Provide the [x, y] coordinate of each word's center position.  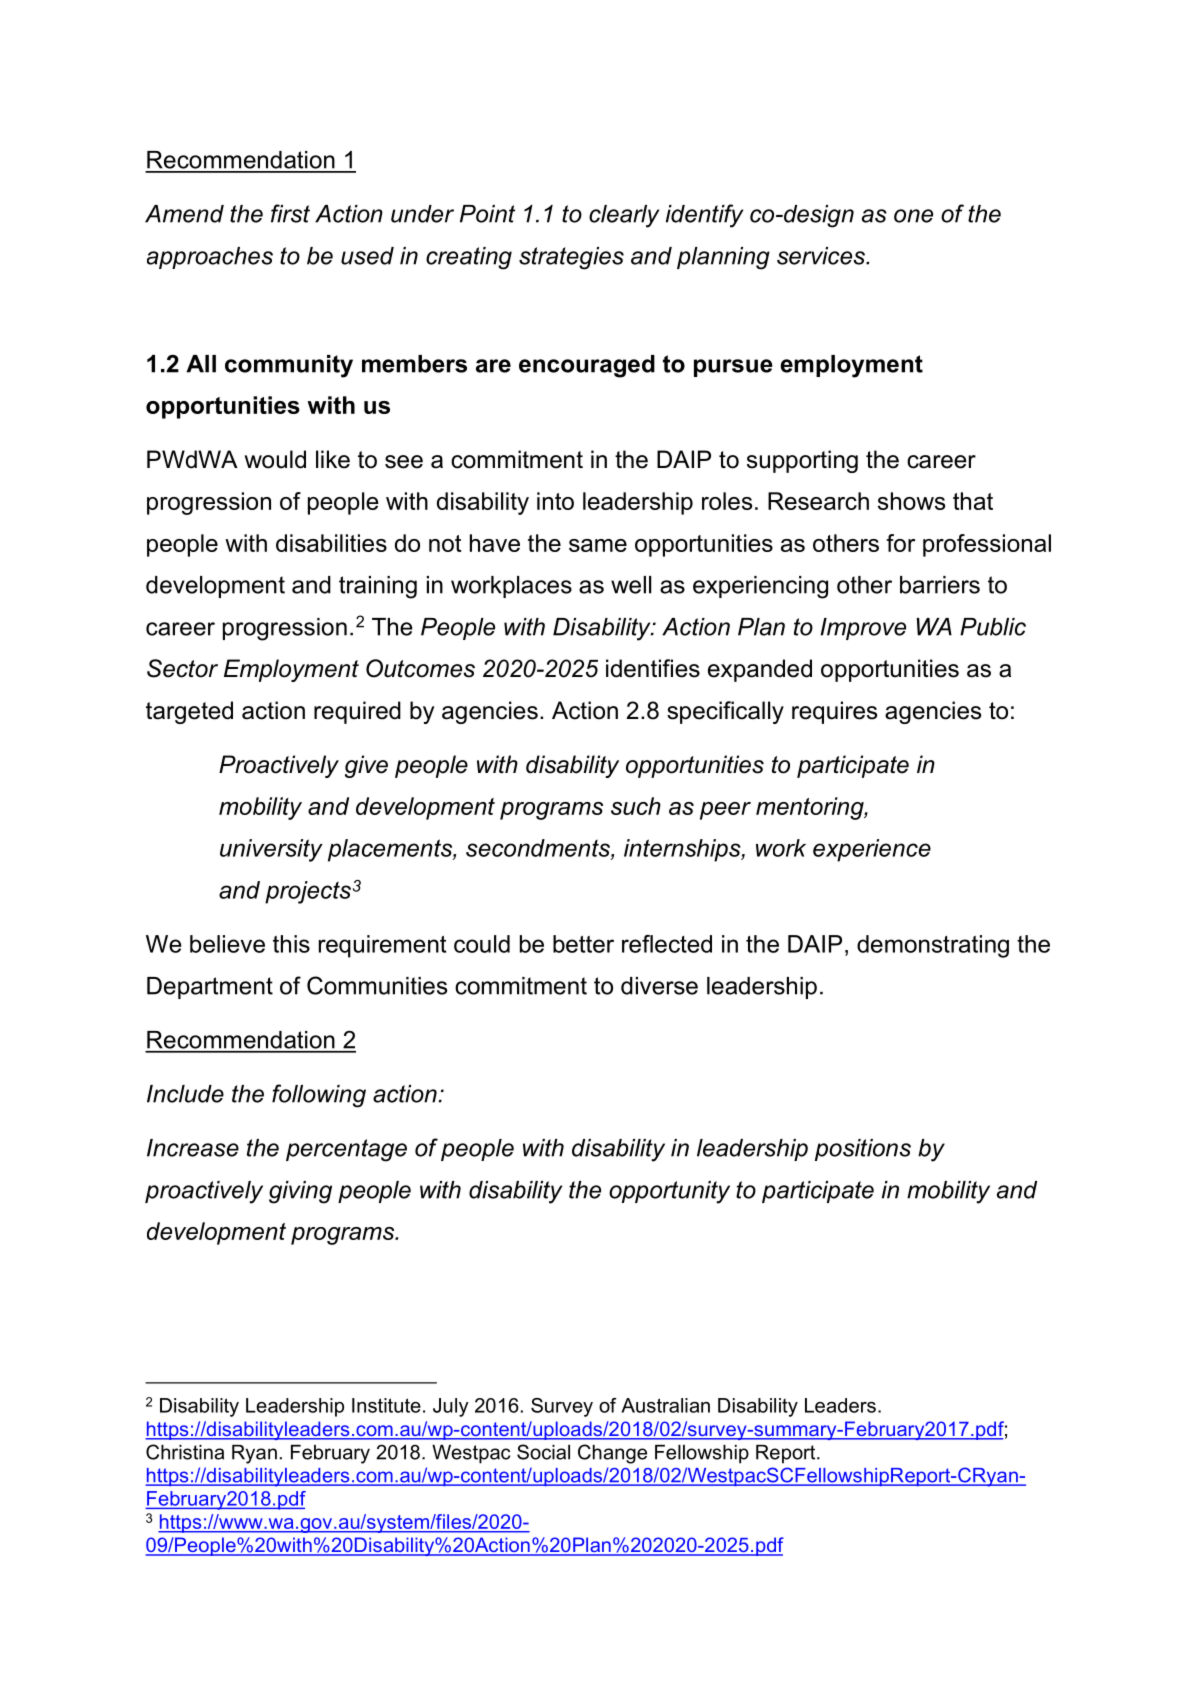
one [913, 216]
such [636, 806]
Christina [185, 1452]
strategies [571, 258]
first [290, 213]
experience [872, 850]
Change [612, 1454]
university [271, 850]
